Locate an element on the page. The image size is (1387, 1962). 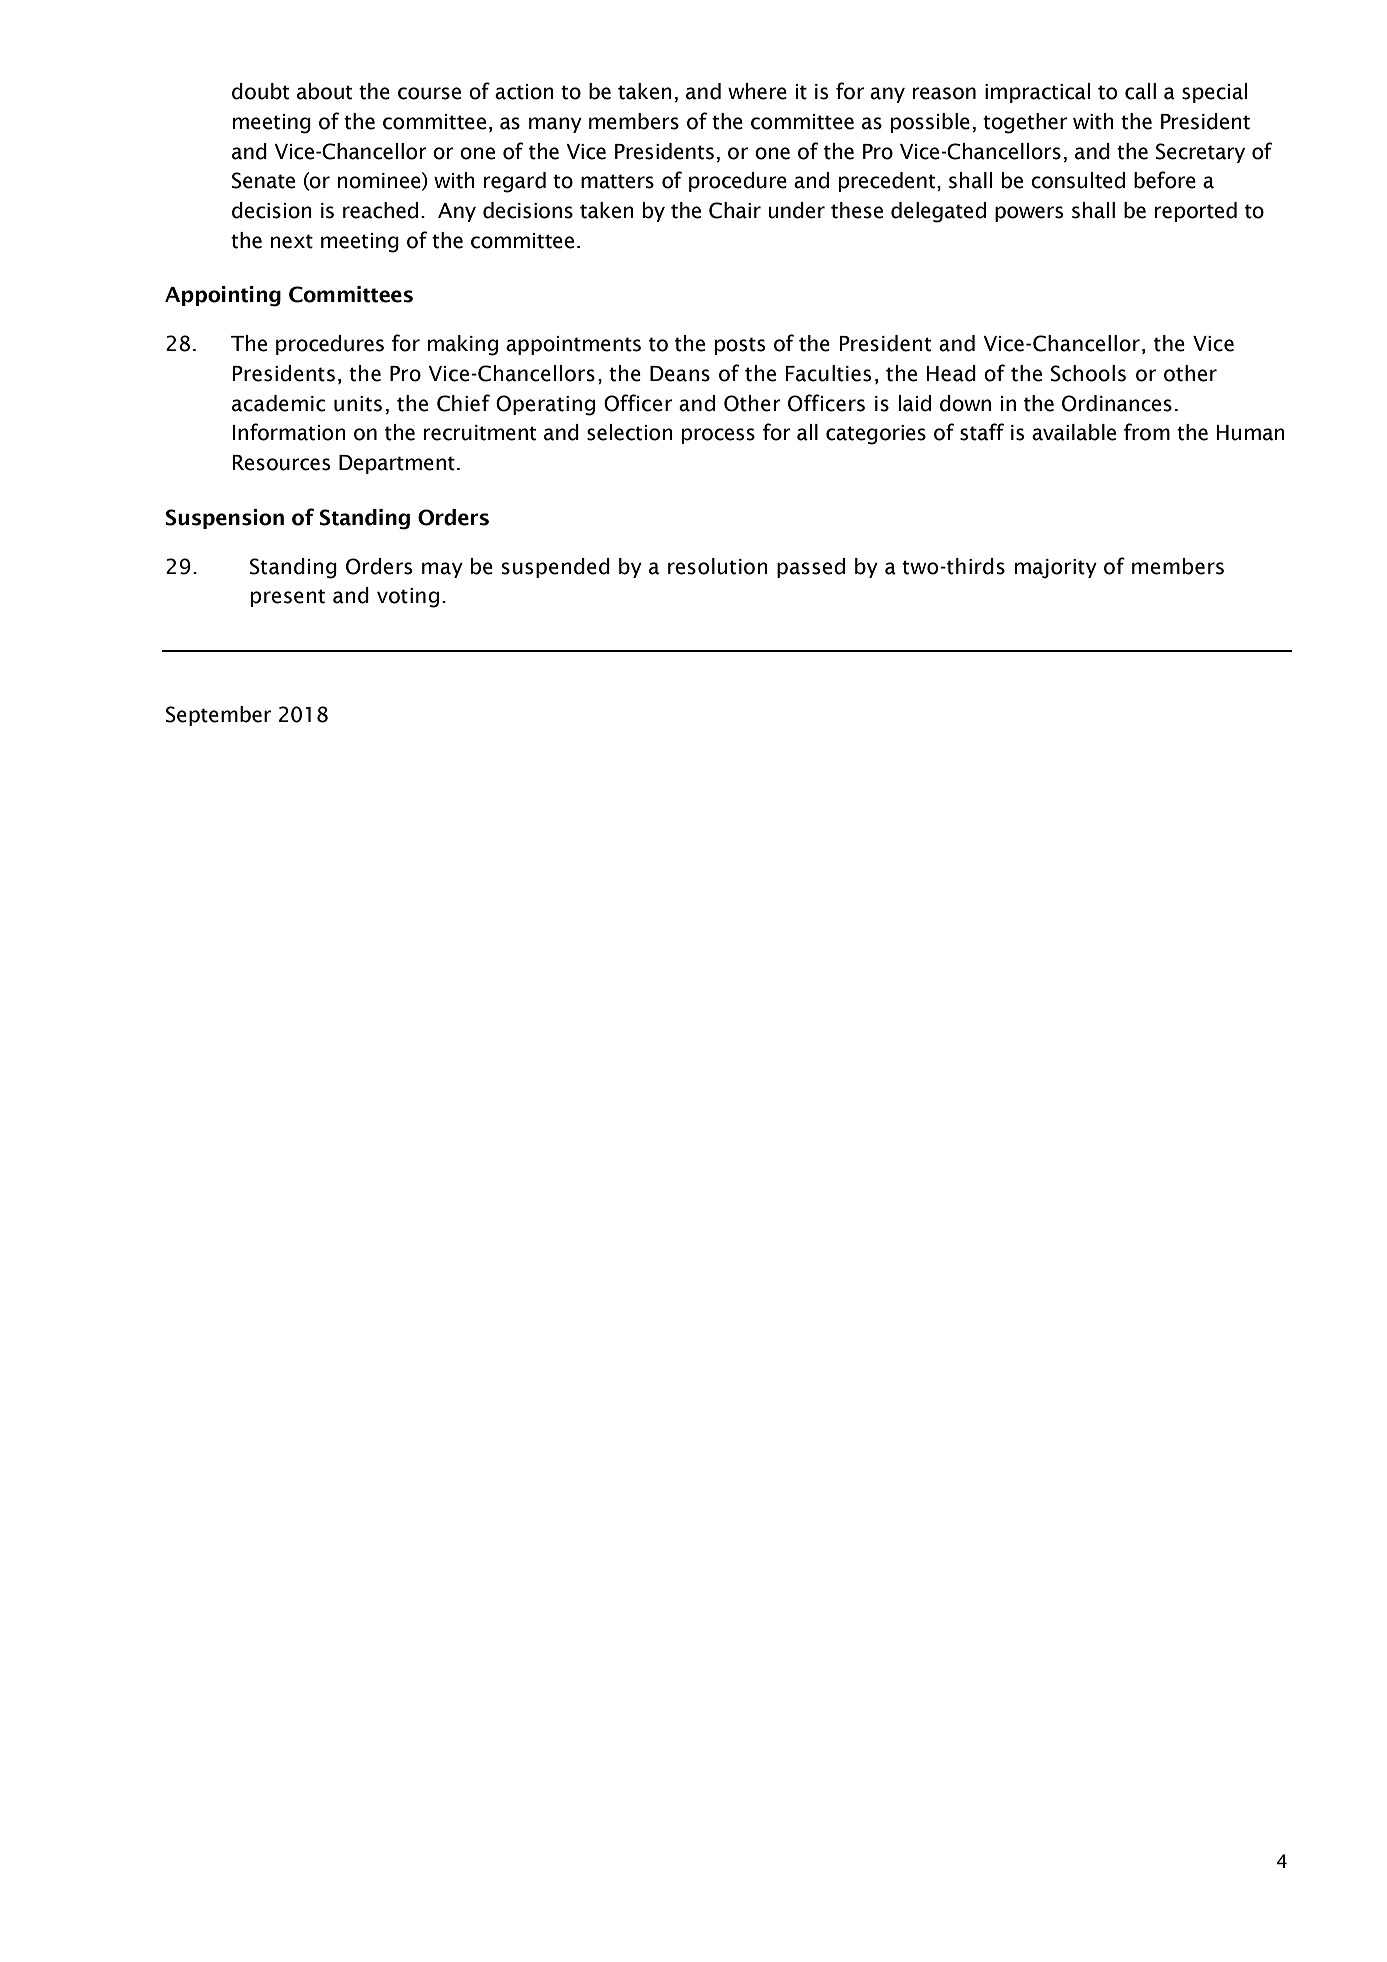
Ordinances is located at coordinates (1117, 403).
